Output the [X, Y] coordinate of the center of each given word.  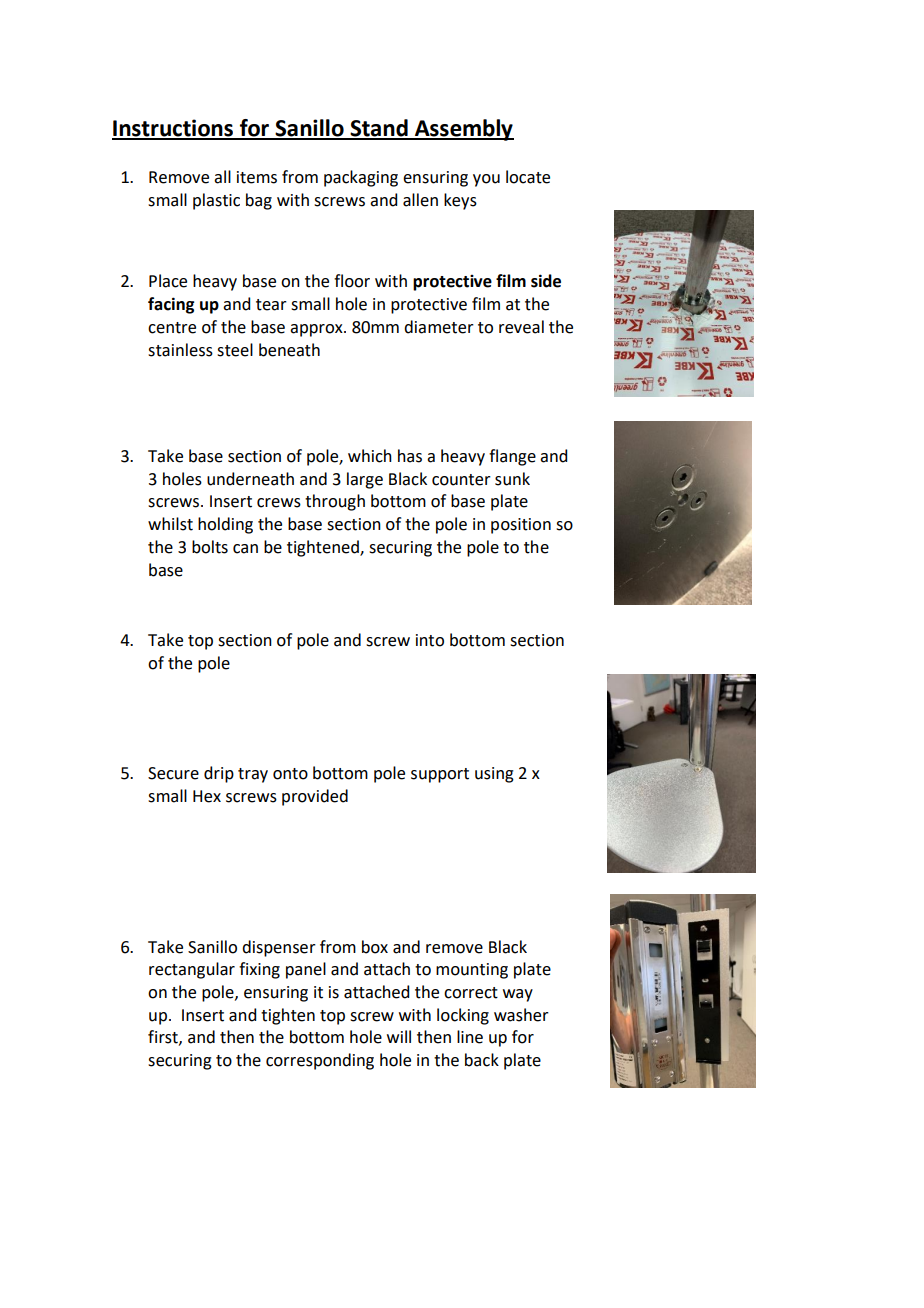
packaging [361, 178]
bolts [210, 547]
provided [315, 797]
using [494, 775]
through [335, 502]
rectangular [192, 970]
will [399, 1036]
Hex [207, 796]
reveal [521, 327]
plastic [216, 201]
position [521, 526]
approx [317, 330]
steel [235, 350]
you [486, 180]
